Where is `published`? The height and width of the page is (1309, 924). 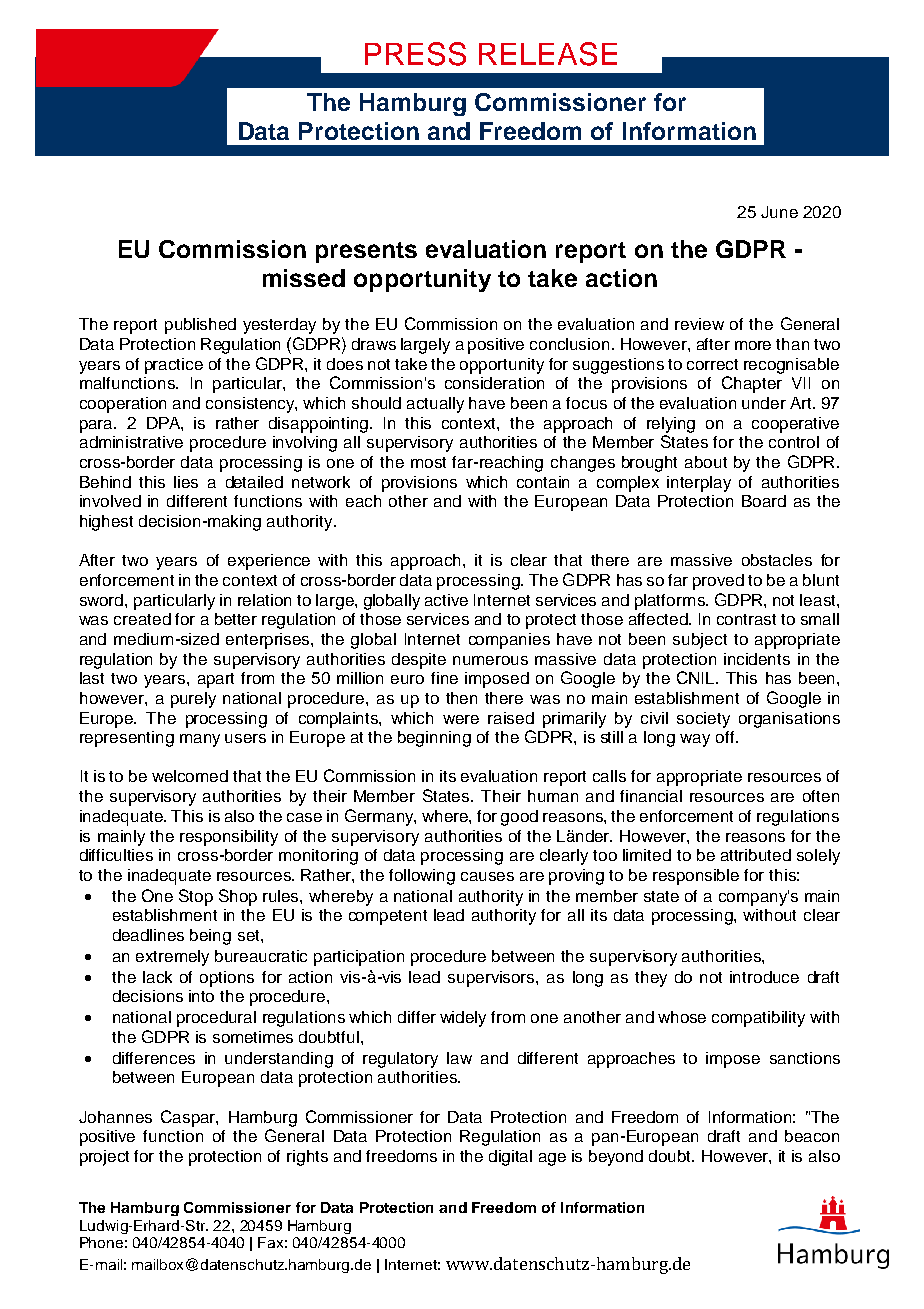 published is located at coordinates (200, 326).
